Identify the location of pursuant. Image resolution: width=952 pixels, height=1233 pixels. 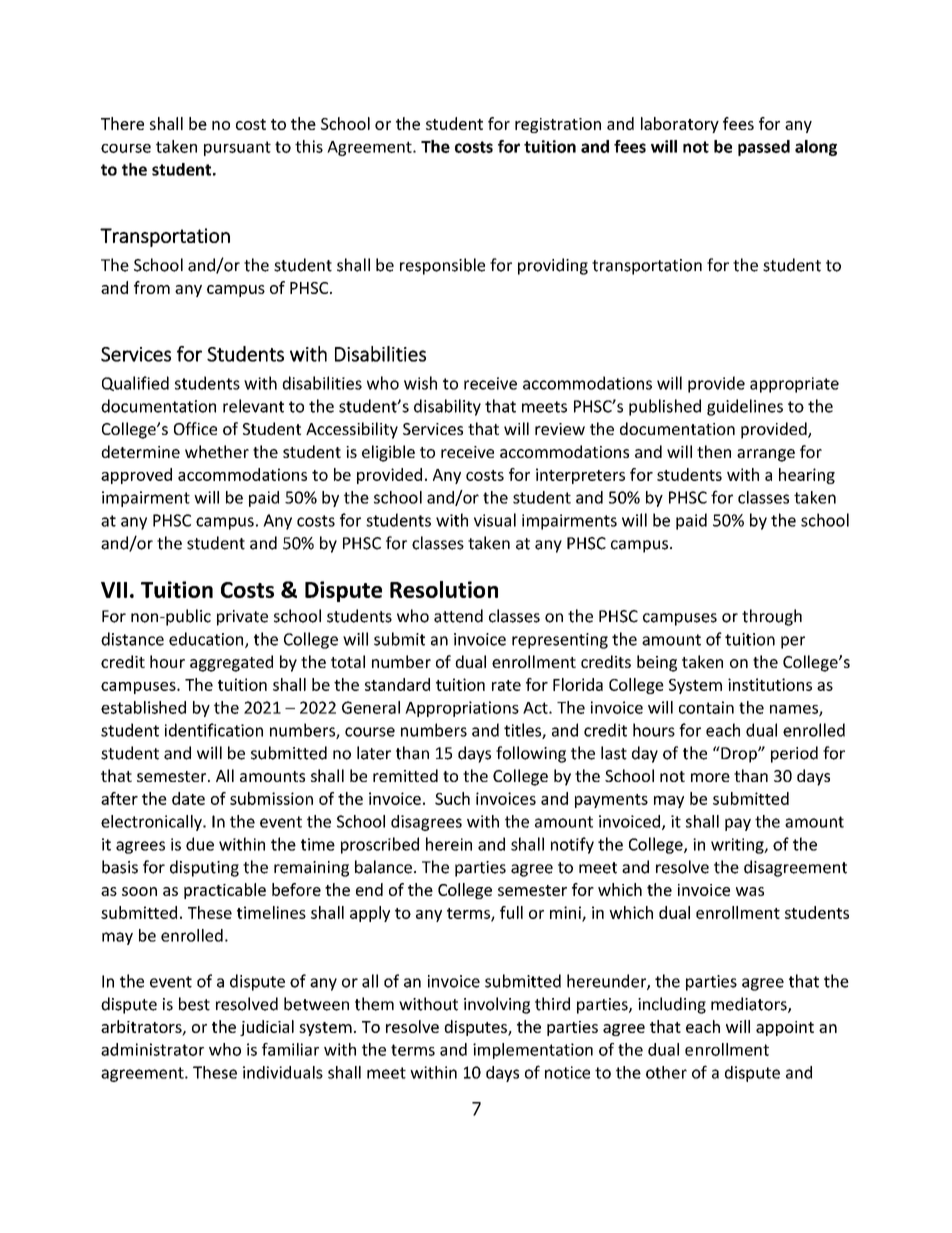
(237, 148).
